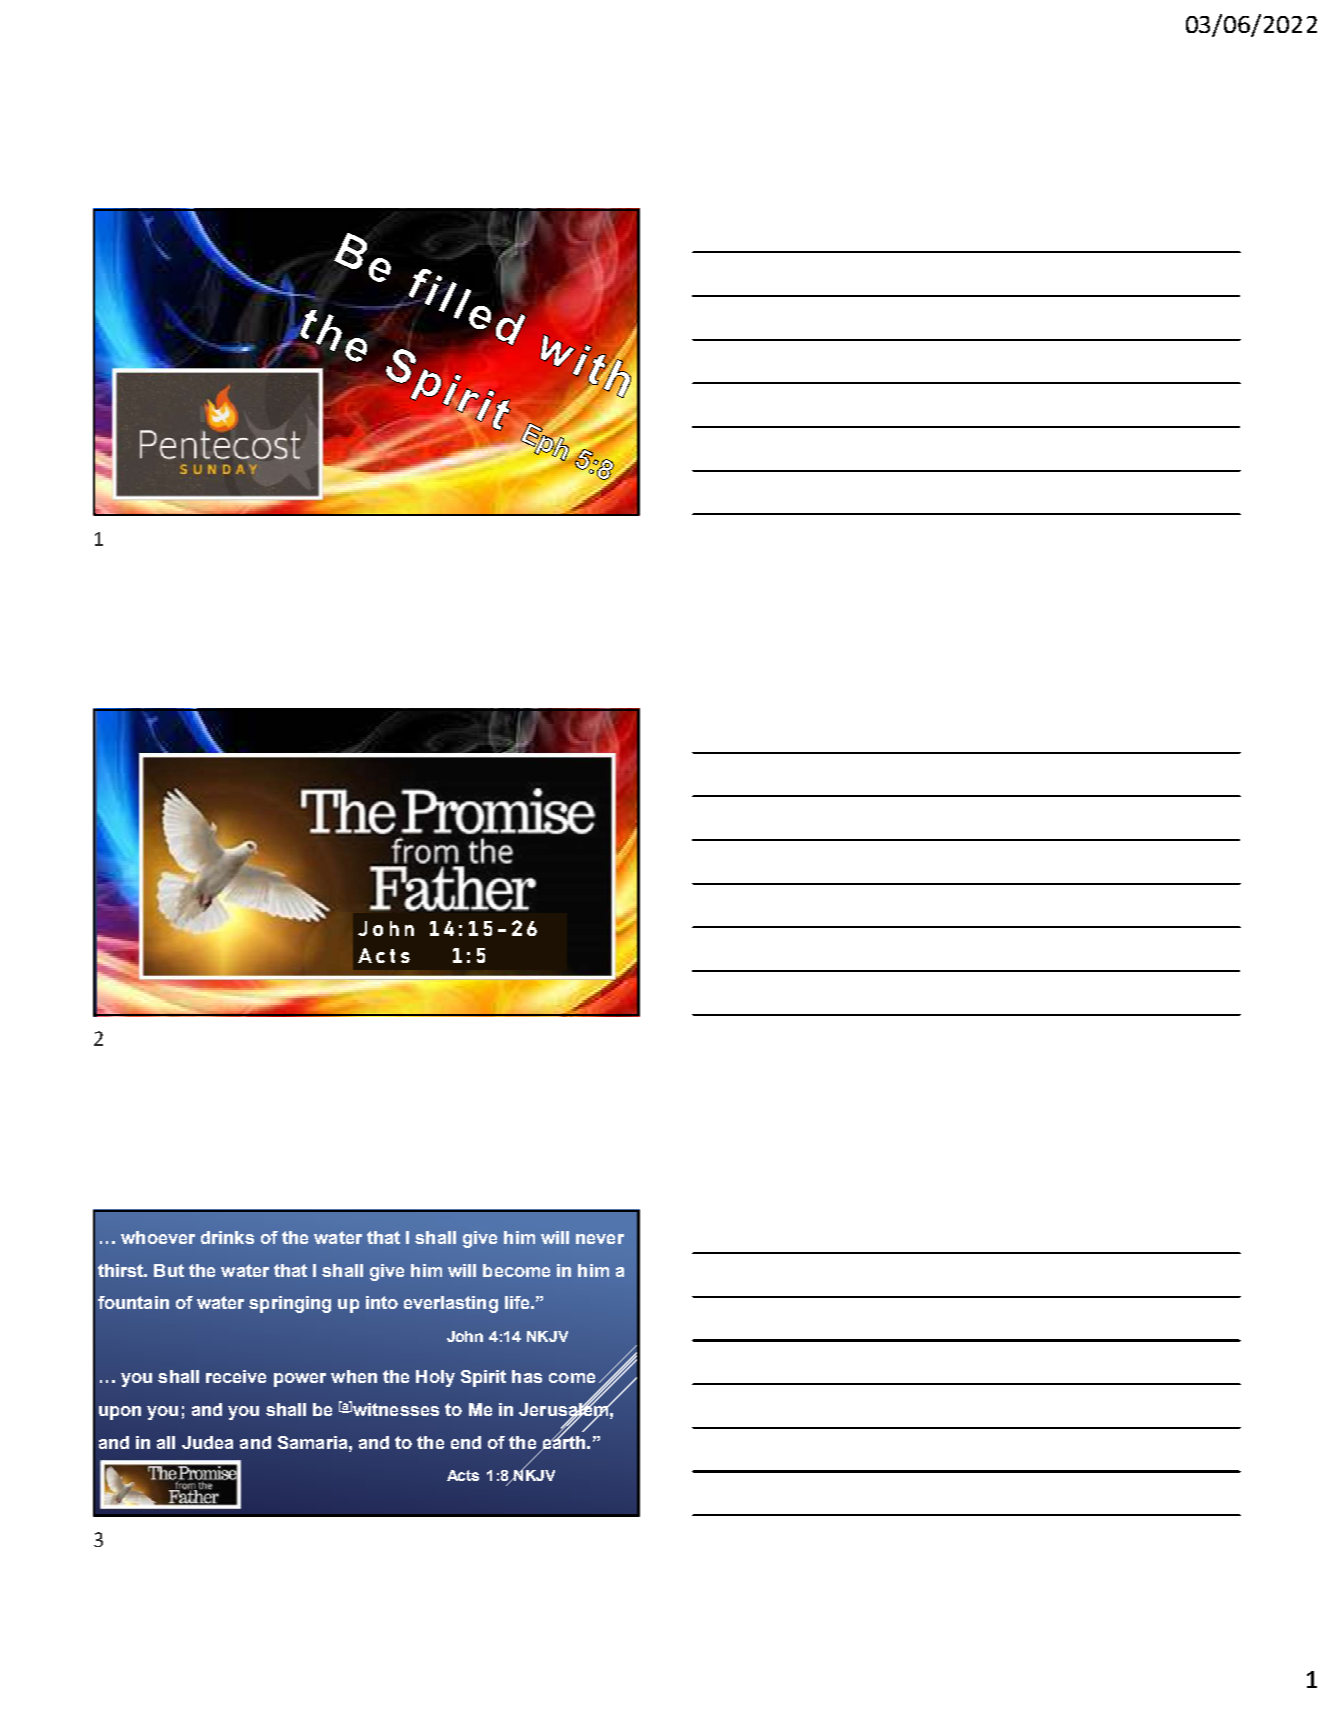 The height and width of the screenshot is (1726, 1333). I want to click on has, so click(527, 1376).
